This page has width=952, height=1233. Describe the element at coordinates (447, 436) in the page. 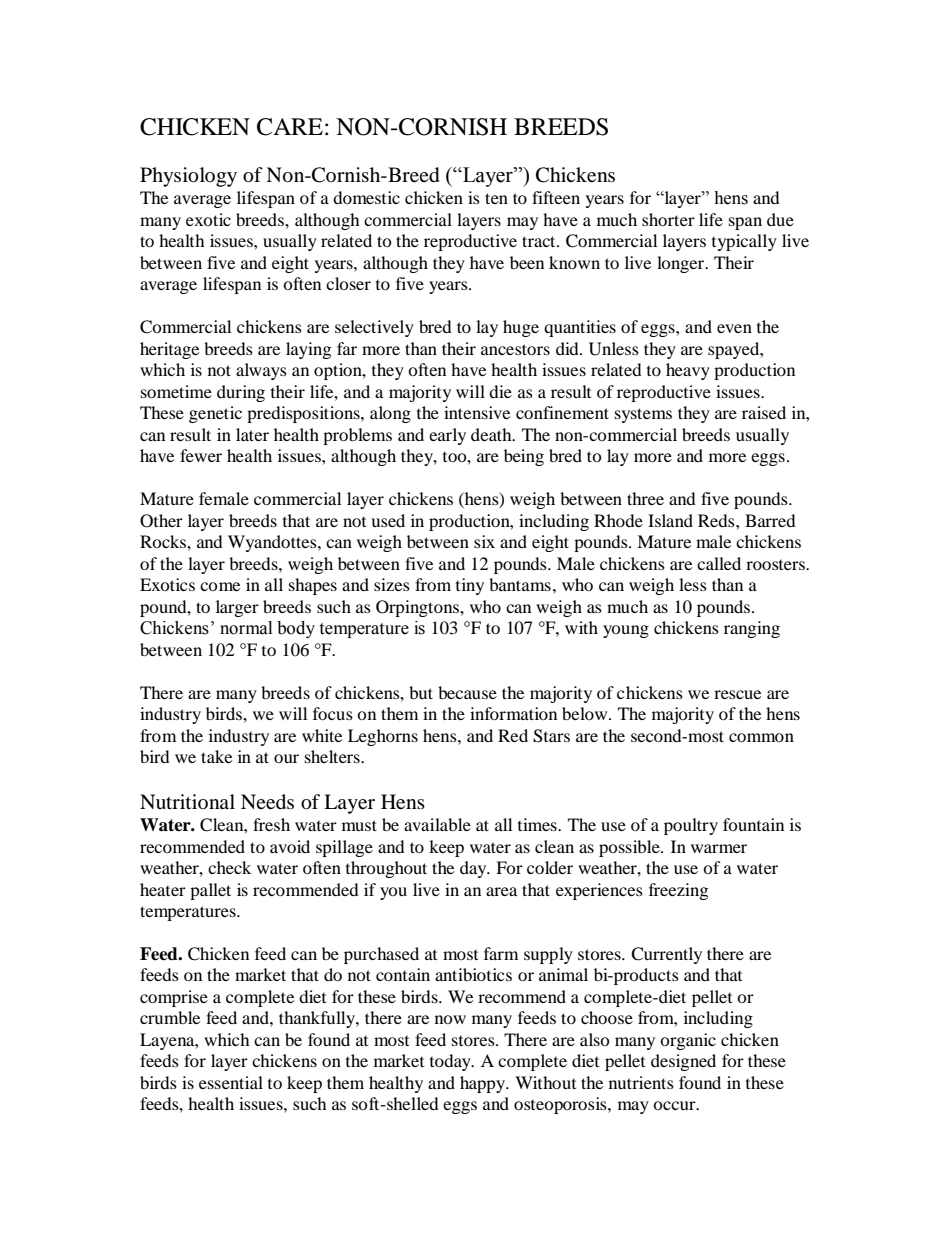

I see `early` at that location.
